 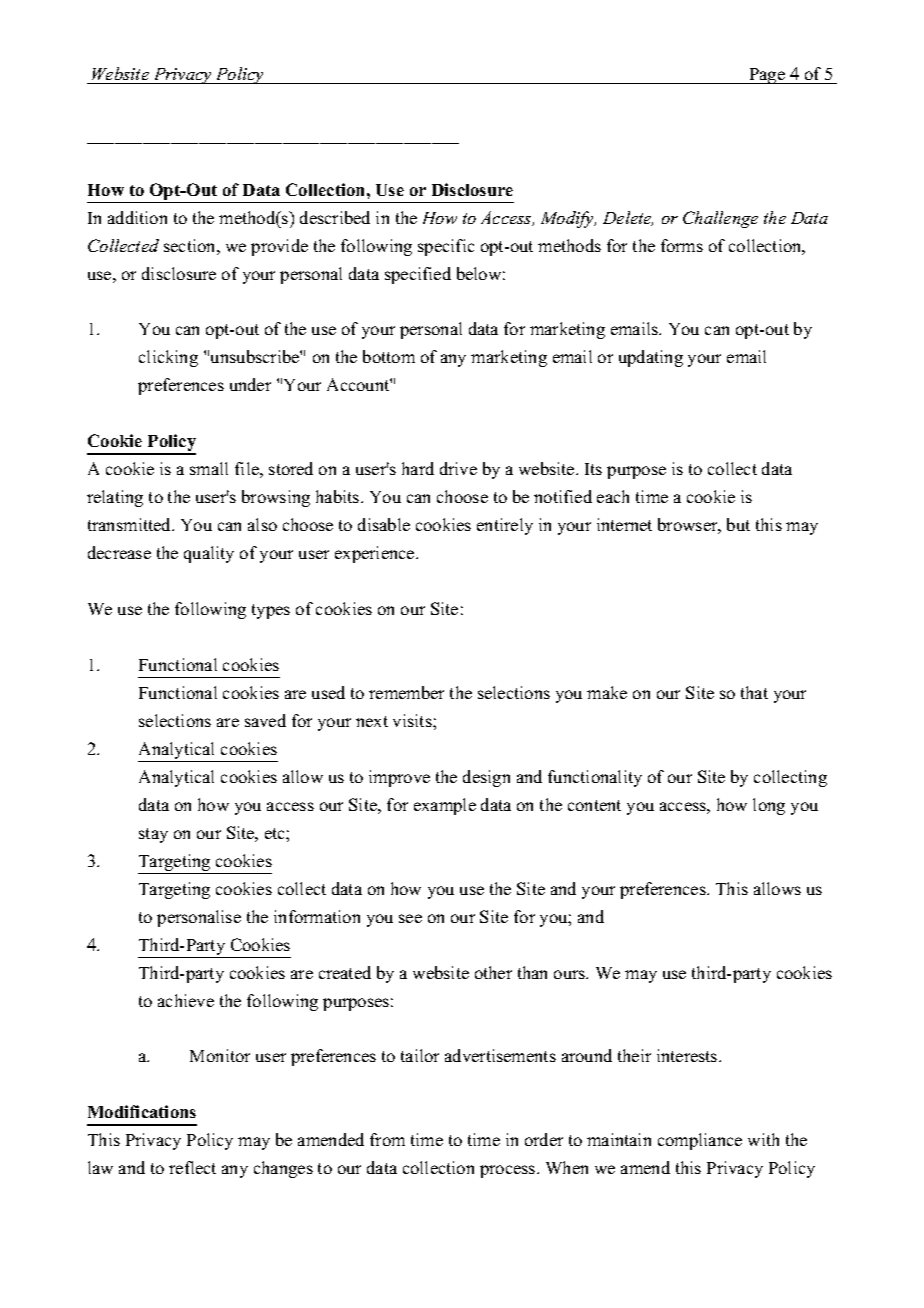 What do you see at coordinates (168, 358) in the image?
I see `clicking` at bounding box center [168, 358].
